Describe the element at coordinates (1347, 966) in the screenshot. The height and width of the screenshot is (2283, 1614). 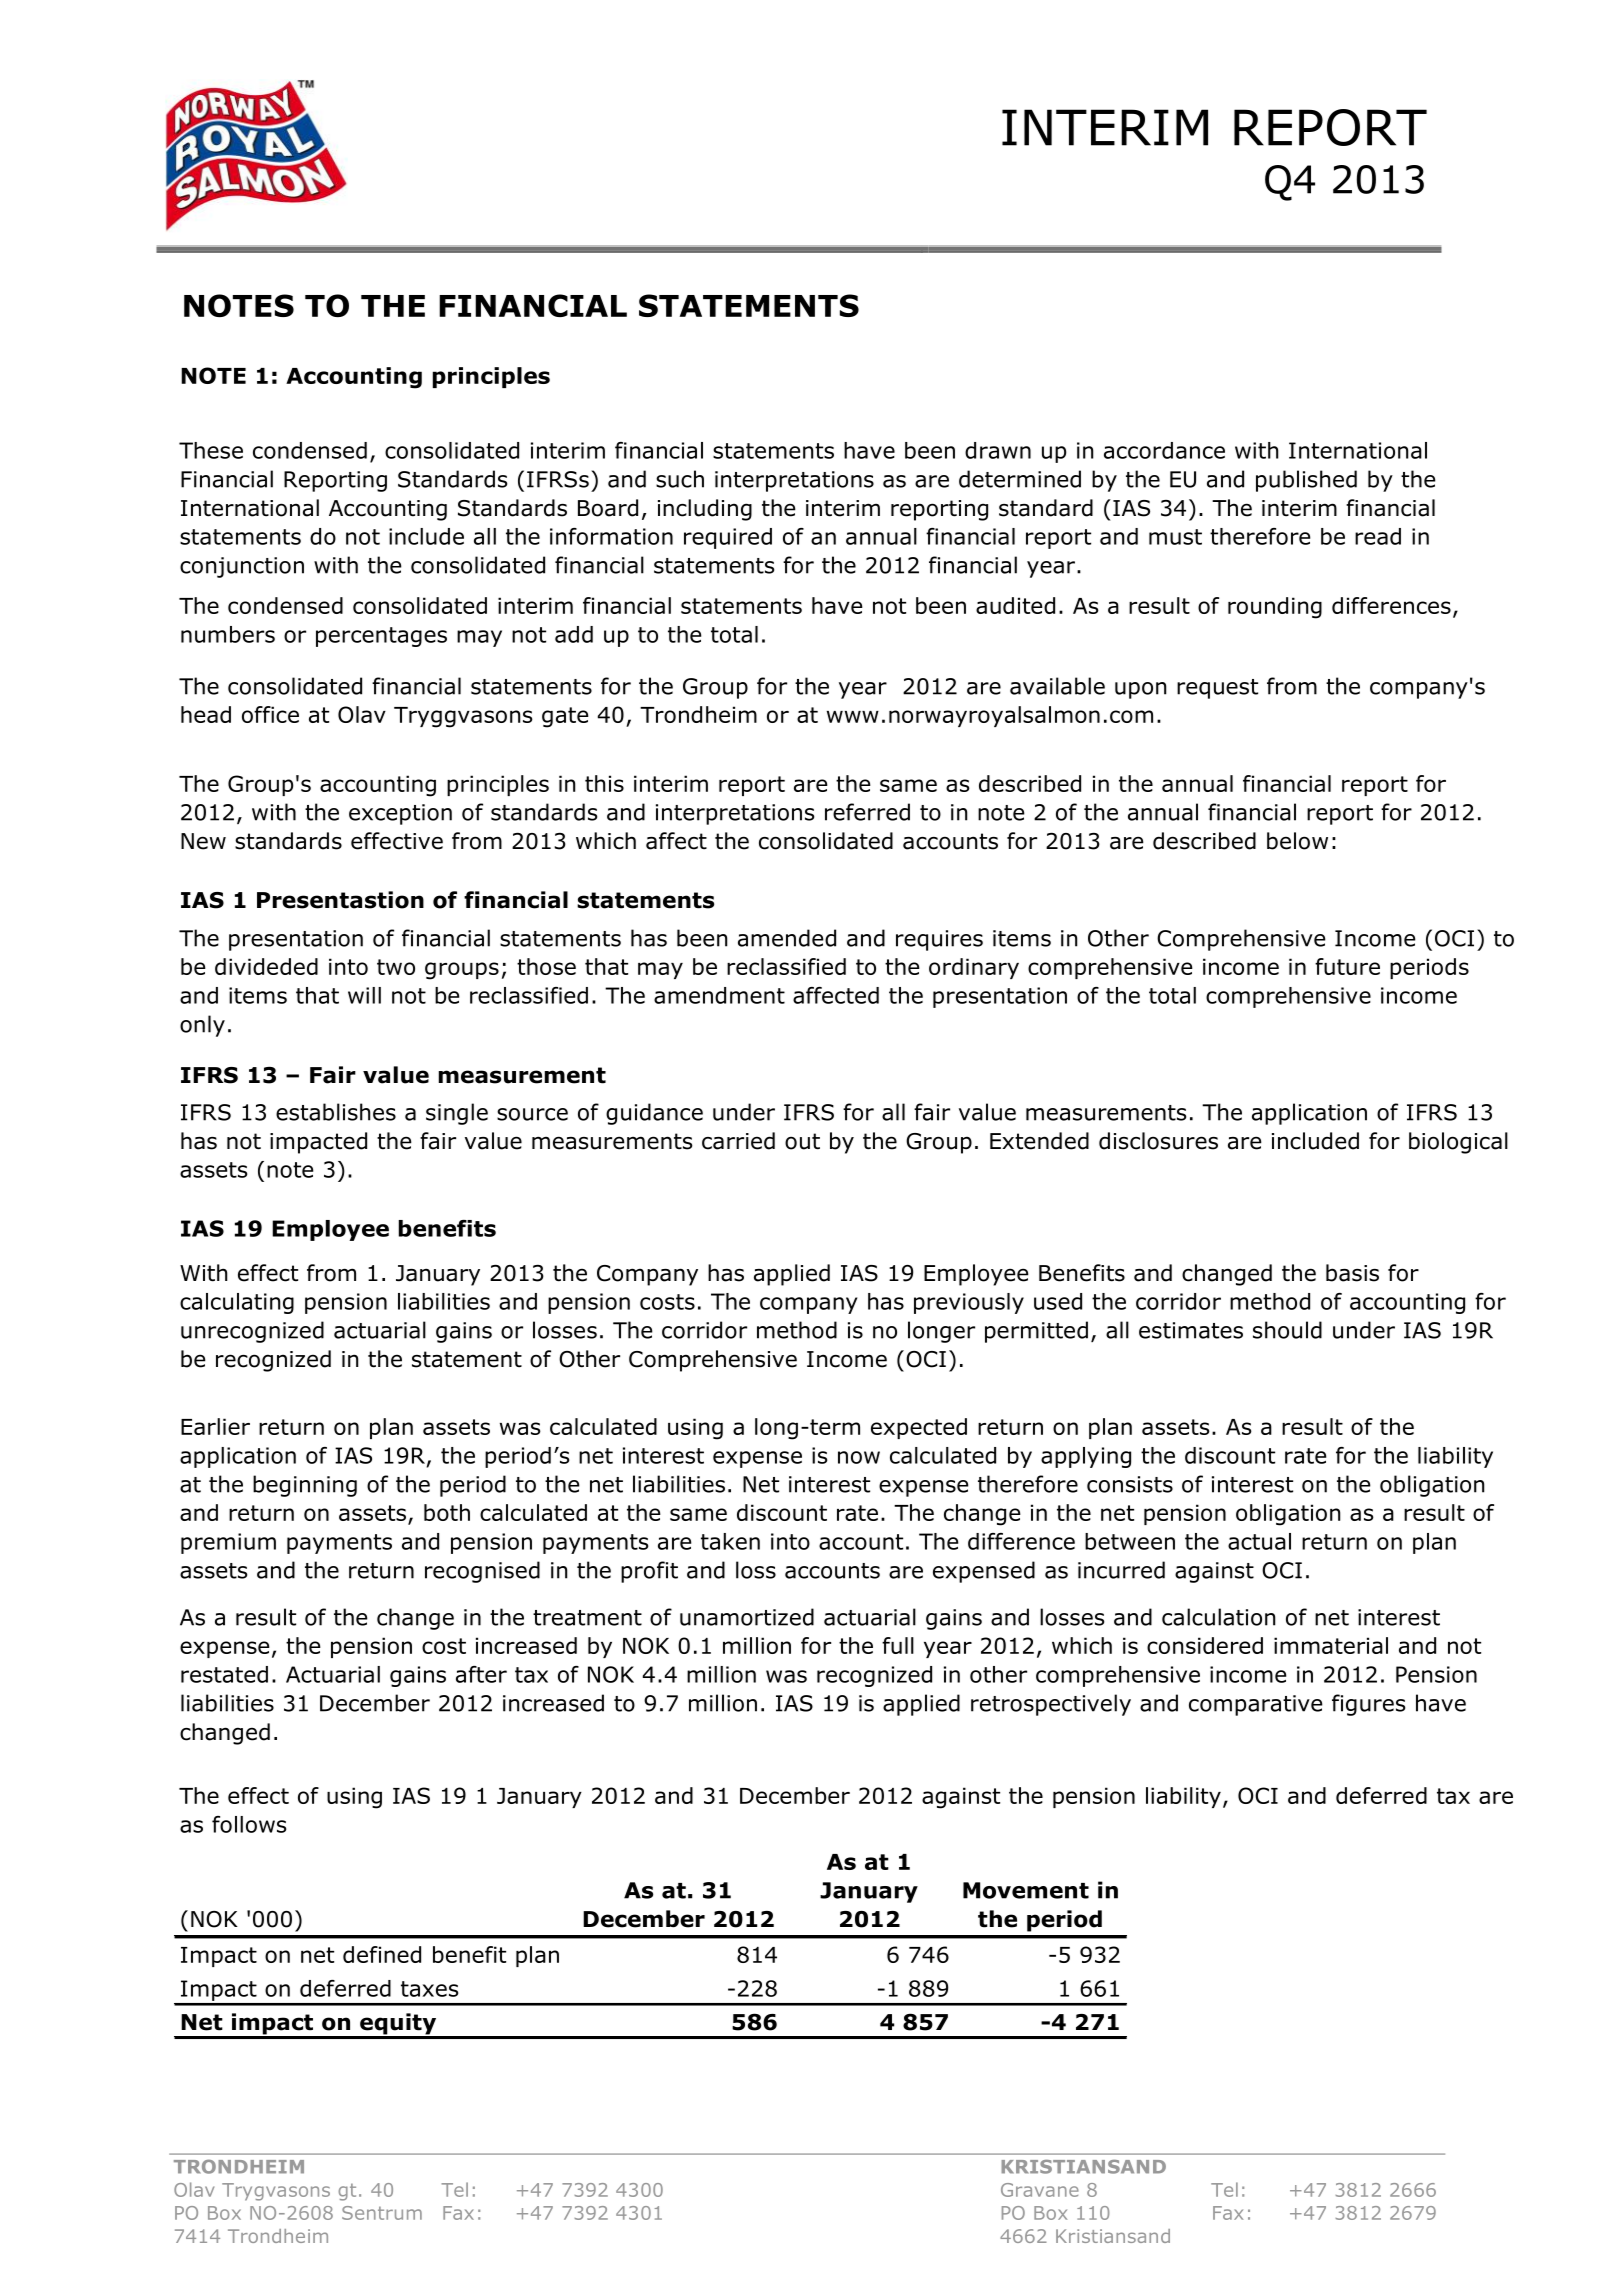
I see `future` at that location.
